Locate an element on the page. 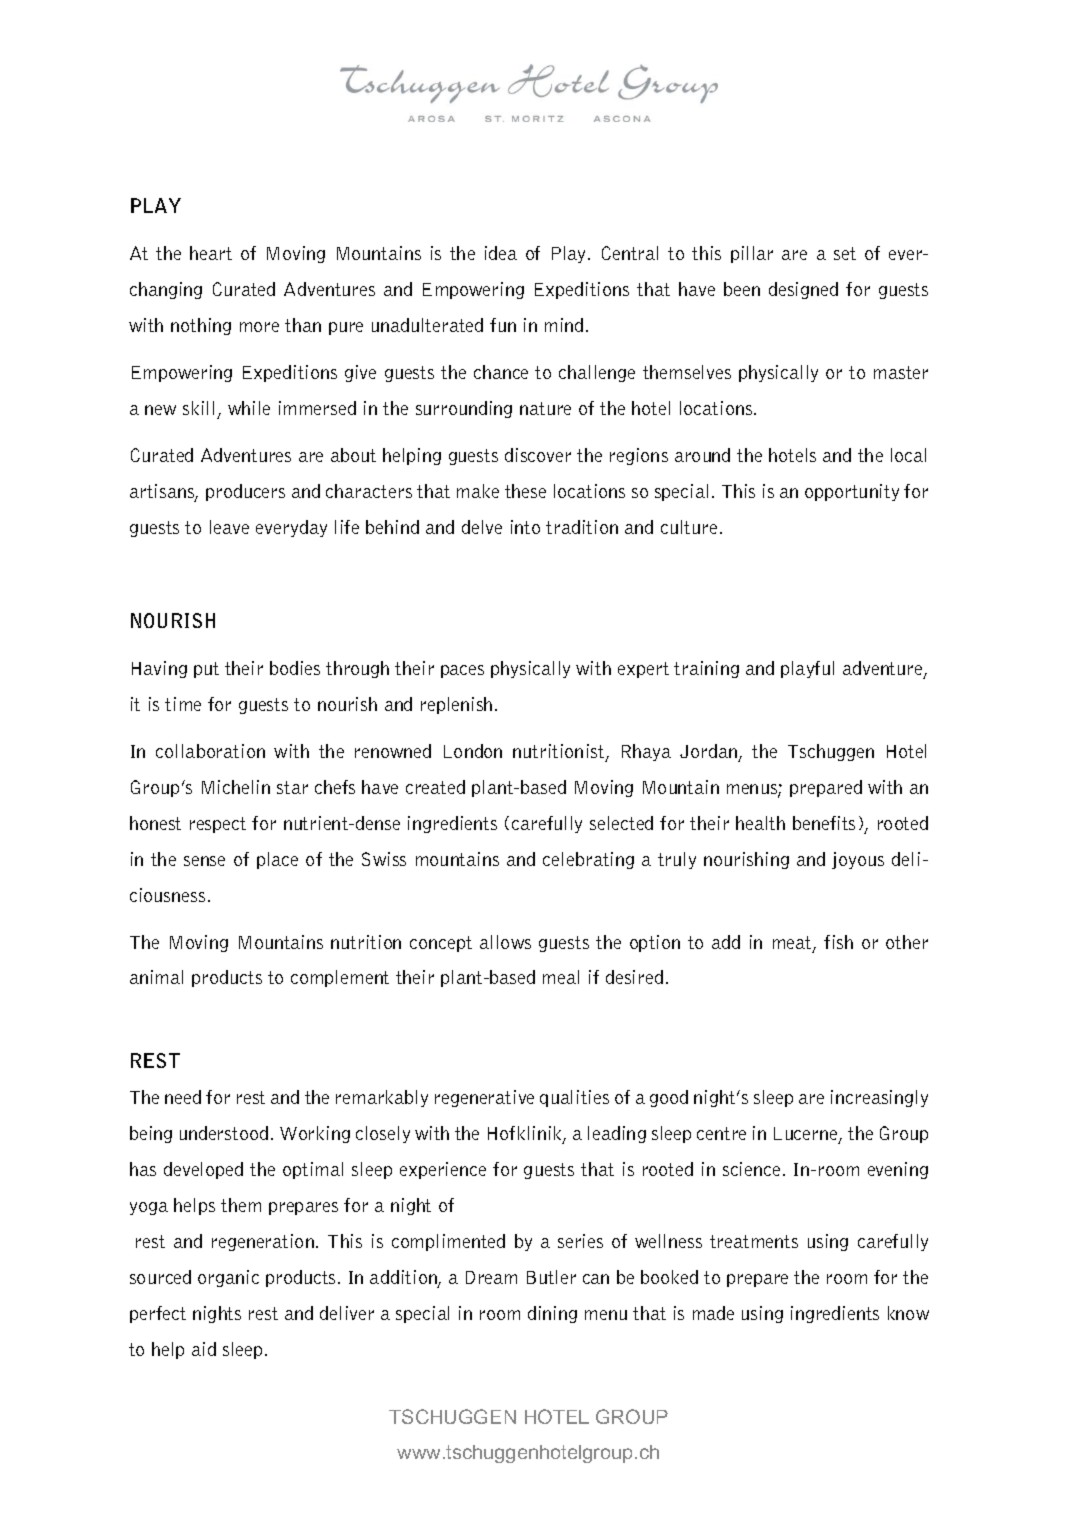  organic is located at coordinates (228, 1278).
